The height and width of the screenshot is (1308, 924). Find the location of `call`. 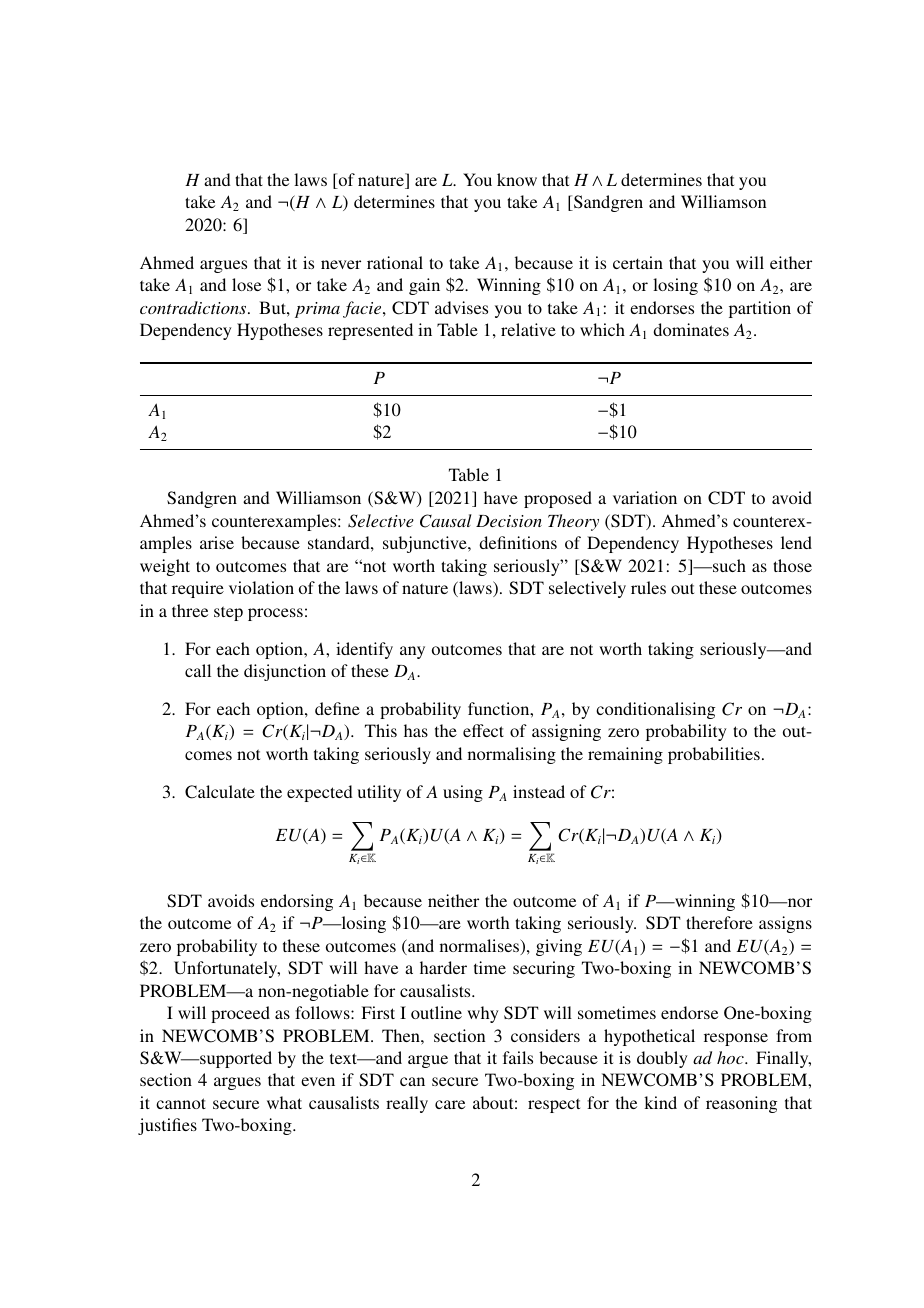

call is located at coordinates (198, 670).
